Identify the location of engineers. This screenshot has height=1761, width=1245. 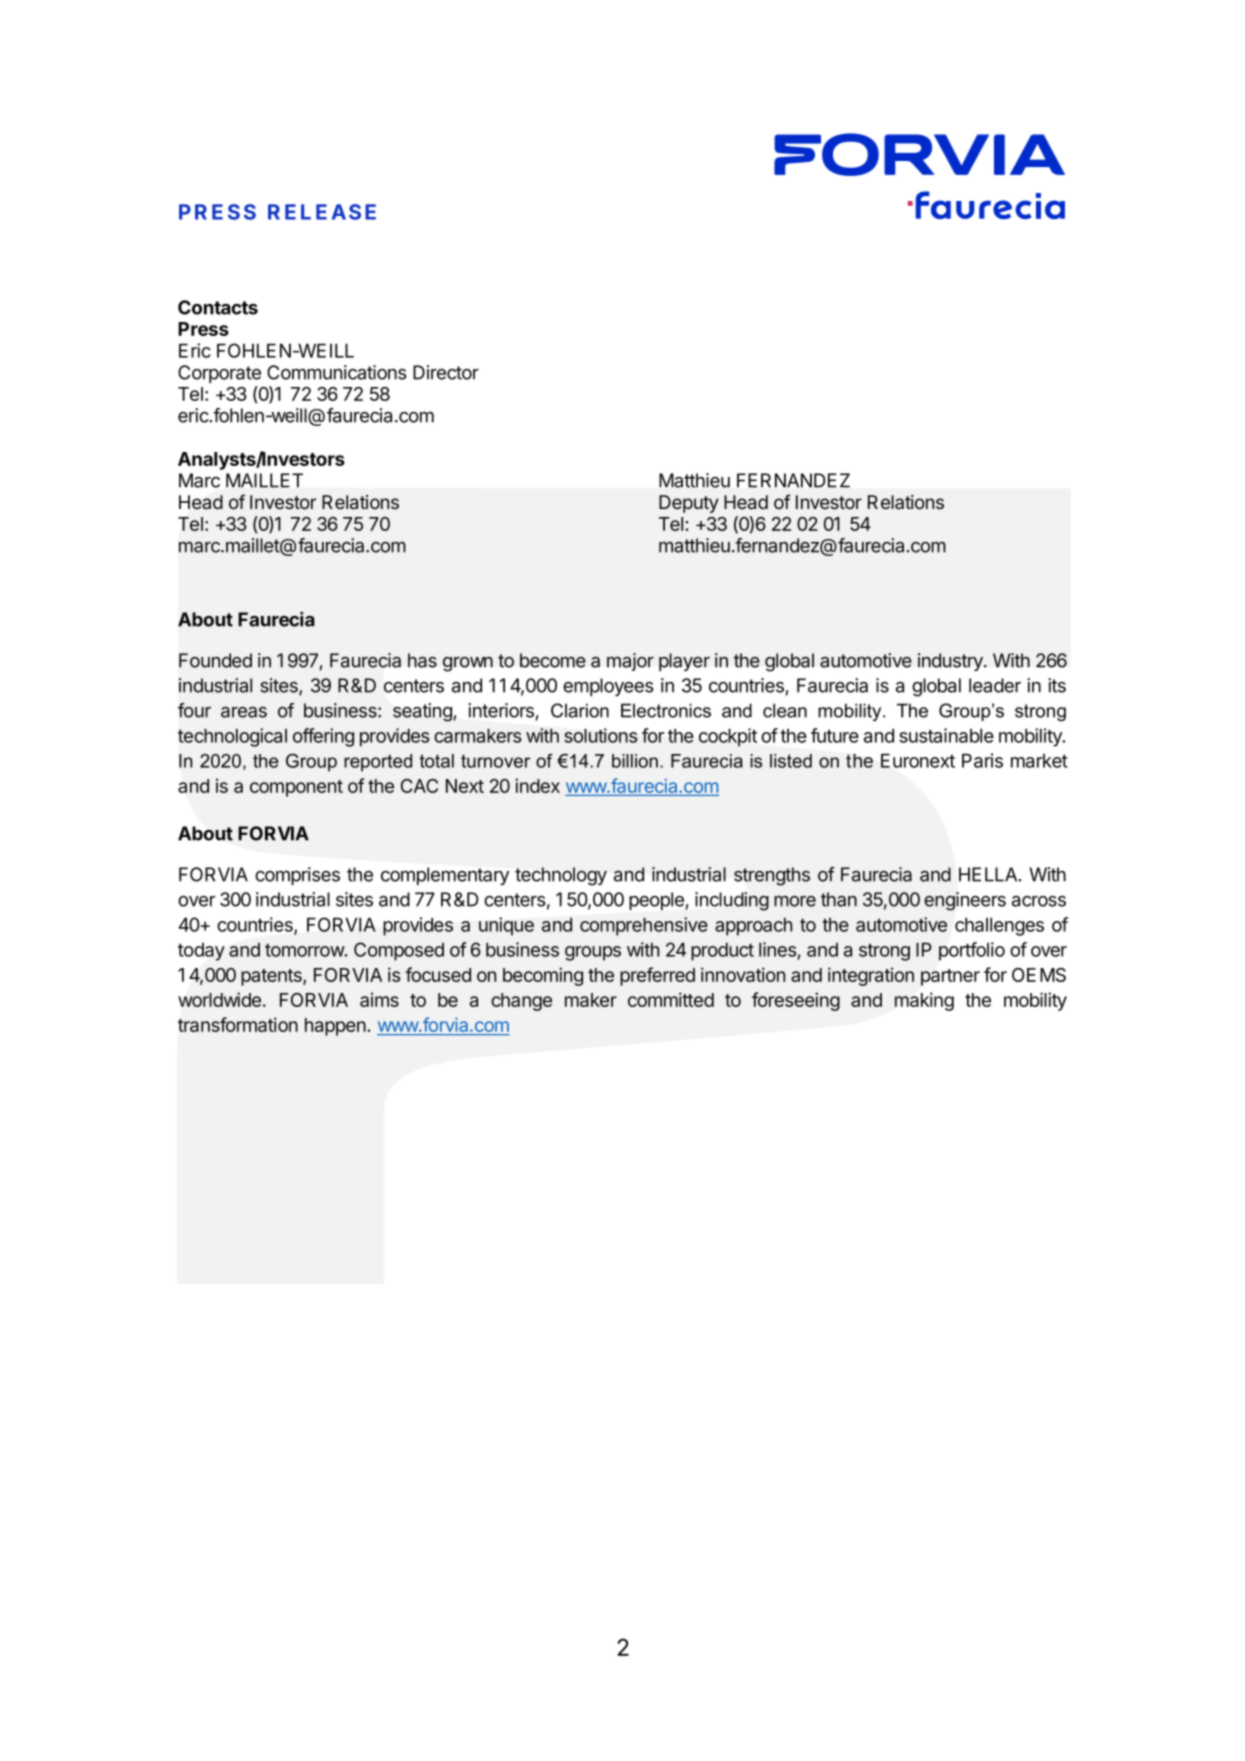
(965, 901).
